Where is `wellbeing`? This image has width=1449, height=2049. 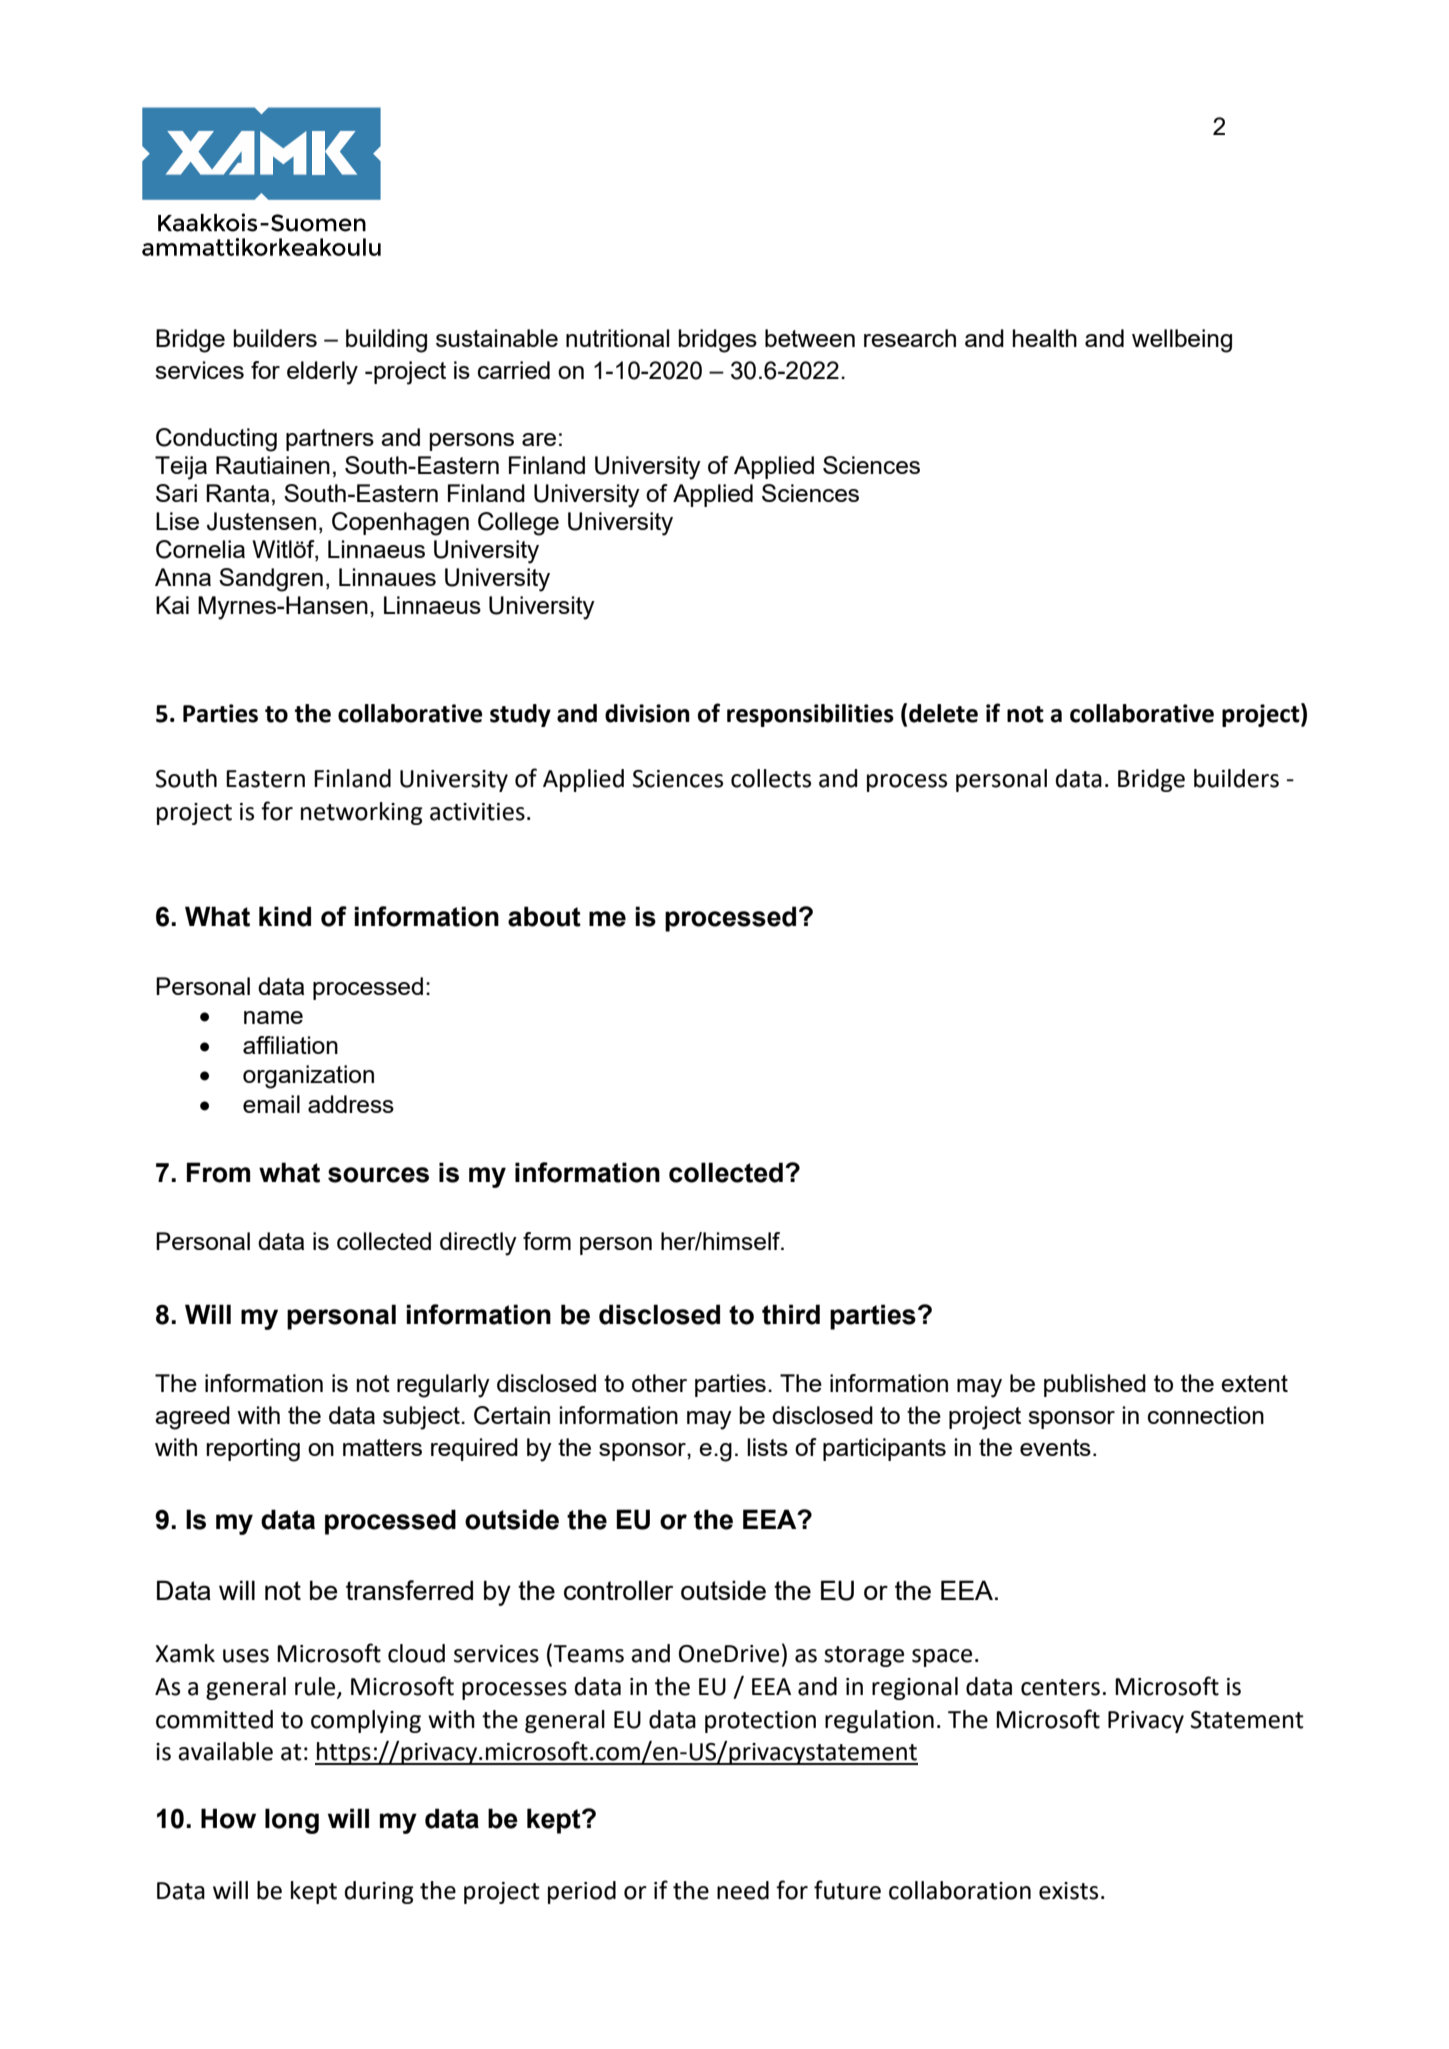 wellbeing is located at coordinates (1182, 341).
